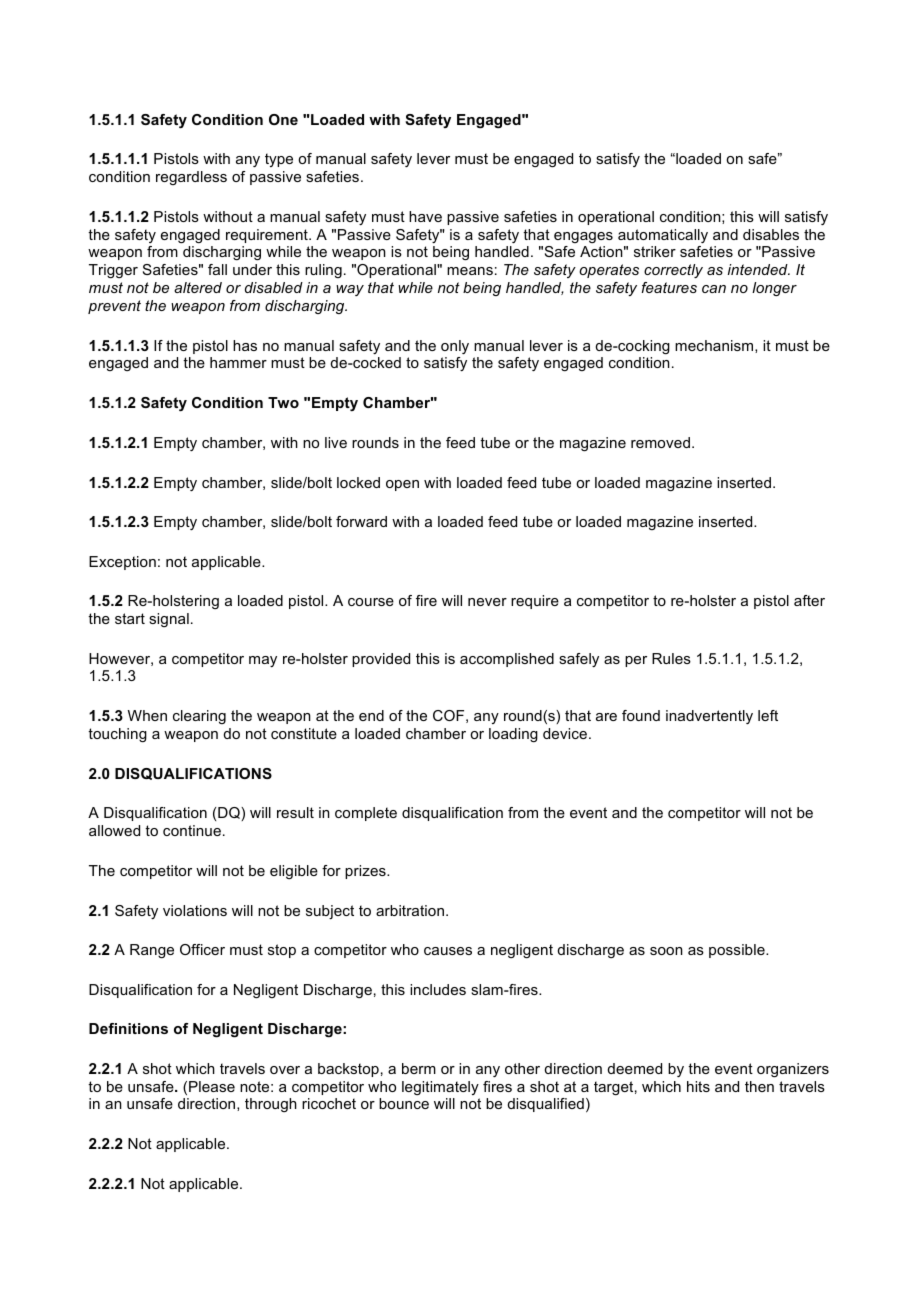 The width and height of the screenshot is (924, 1308). What do you see at coordinates (212, 1086) in the screenshot?
I see `Please` at bounding box center [212, 1086].
